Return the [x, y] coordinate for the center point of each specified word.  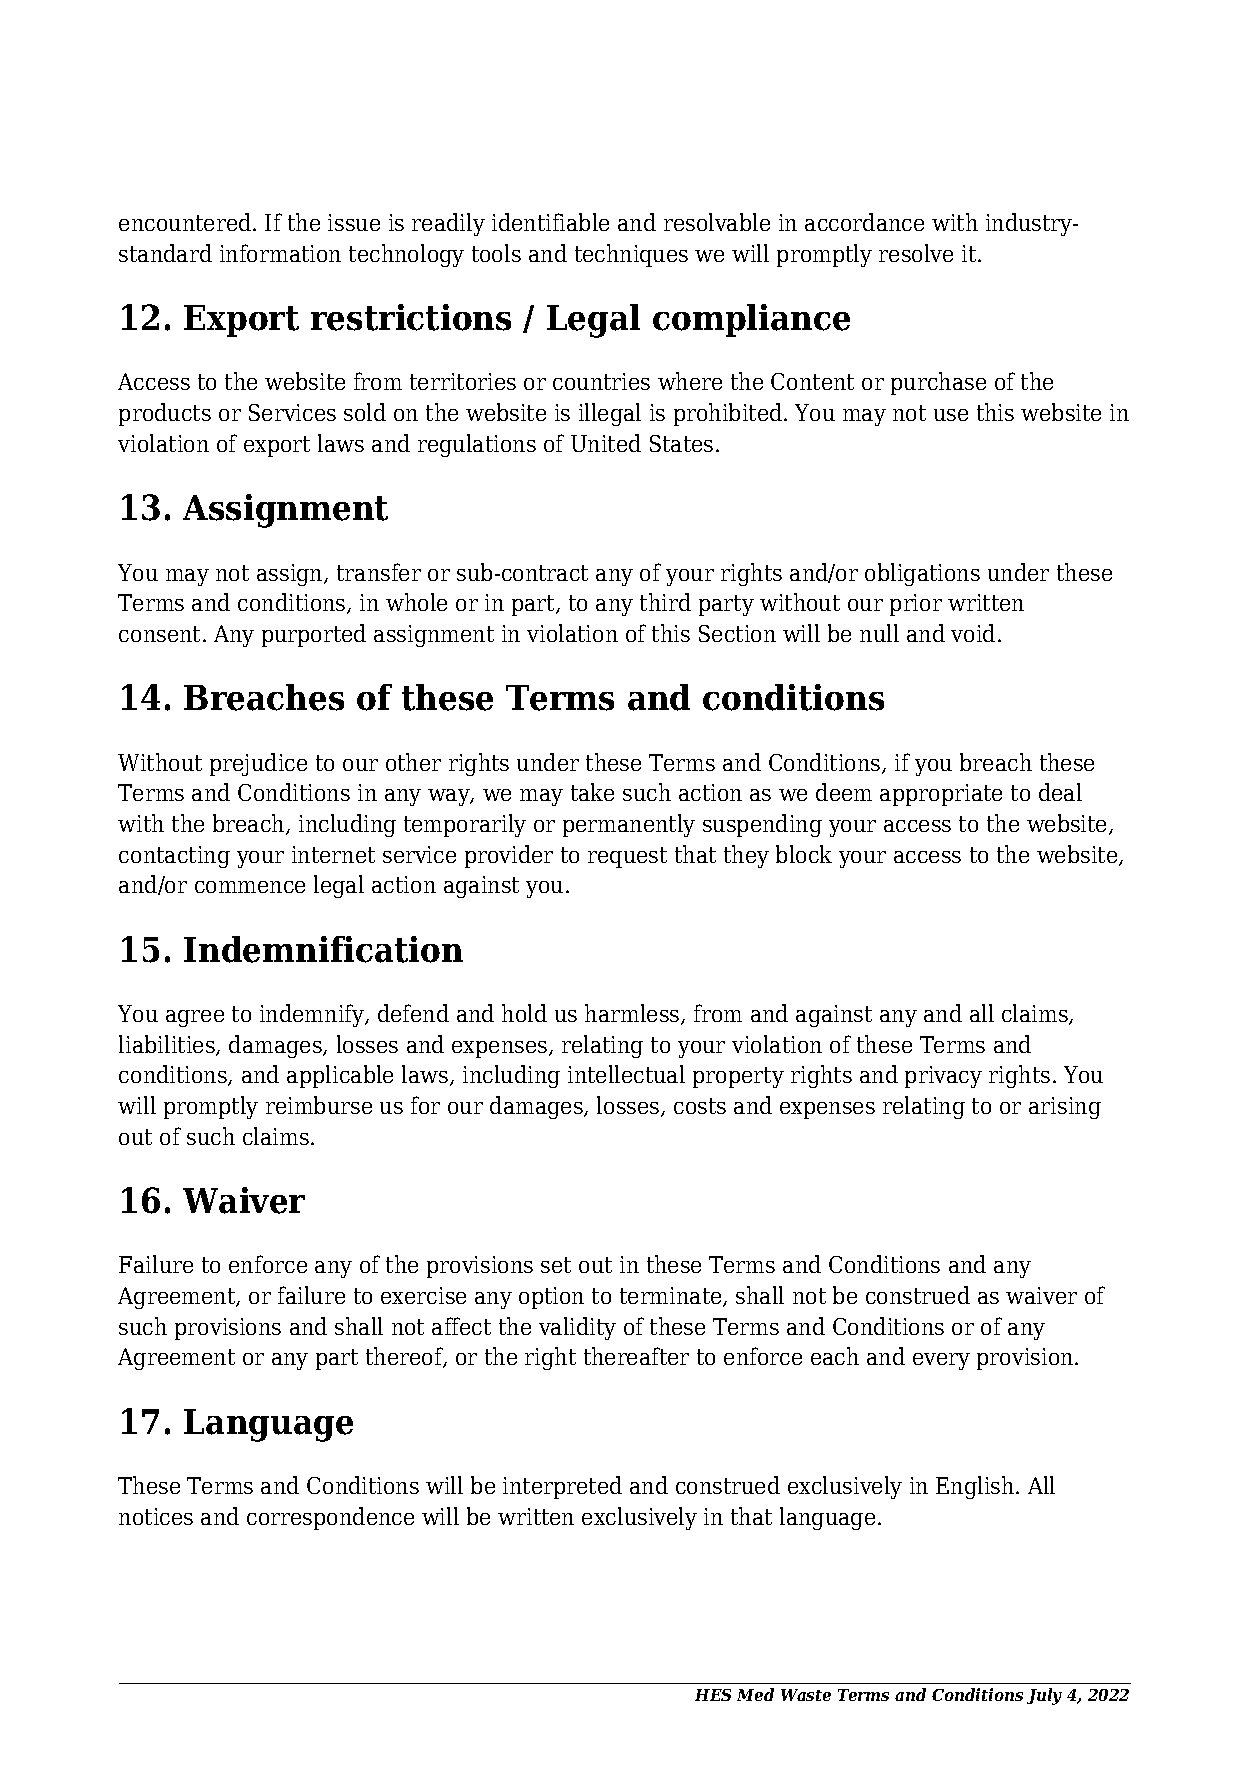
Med [755, 1694]
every [941, 1361]
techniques [631, 255]
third [665, 602]
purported [314, 635]
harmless [633, 1014]
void [973, 633]
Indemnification [323, 949]
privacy [943, 1077]
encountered [186, 222]
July [1044, 1696]
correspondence [330, 1518]
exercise [423, 1295]
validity [577, 1328]
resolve [916, 253]
